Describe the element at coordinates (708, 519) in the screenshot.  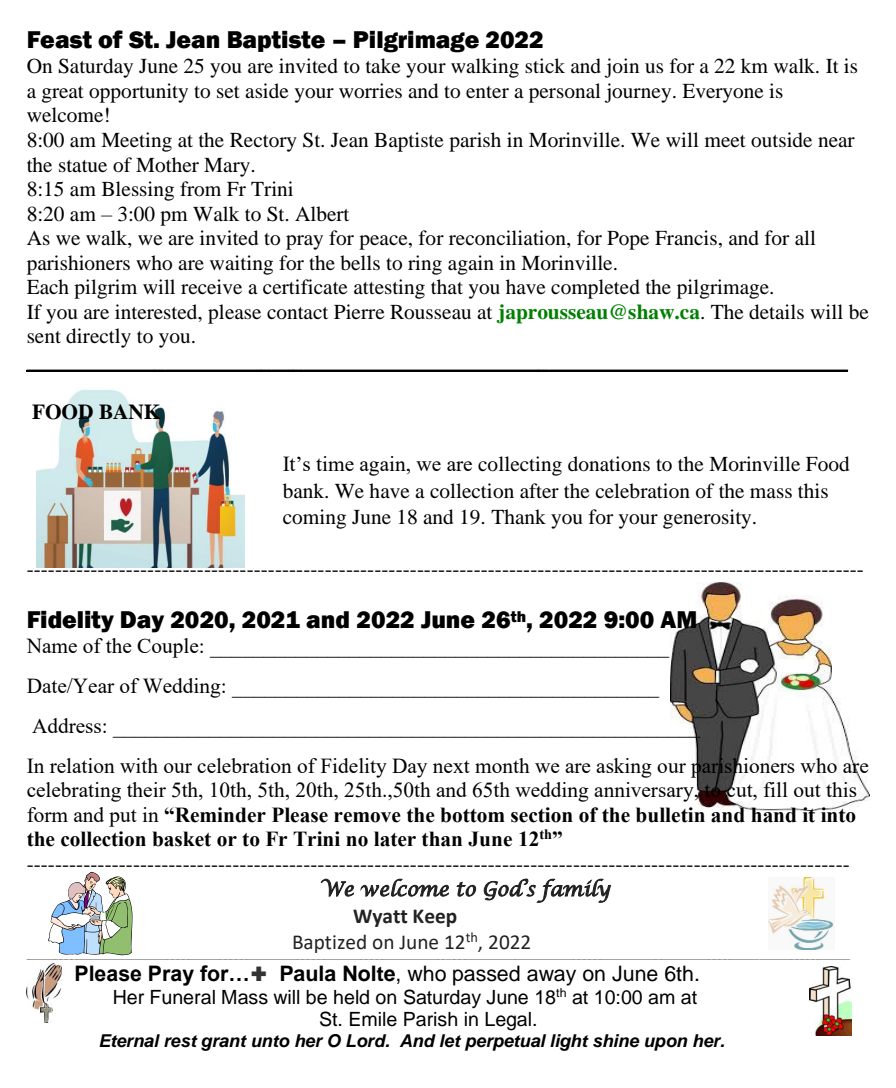
I see `generosity` at that location.
